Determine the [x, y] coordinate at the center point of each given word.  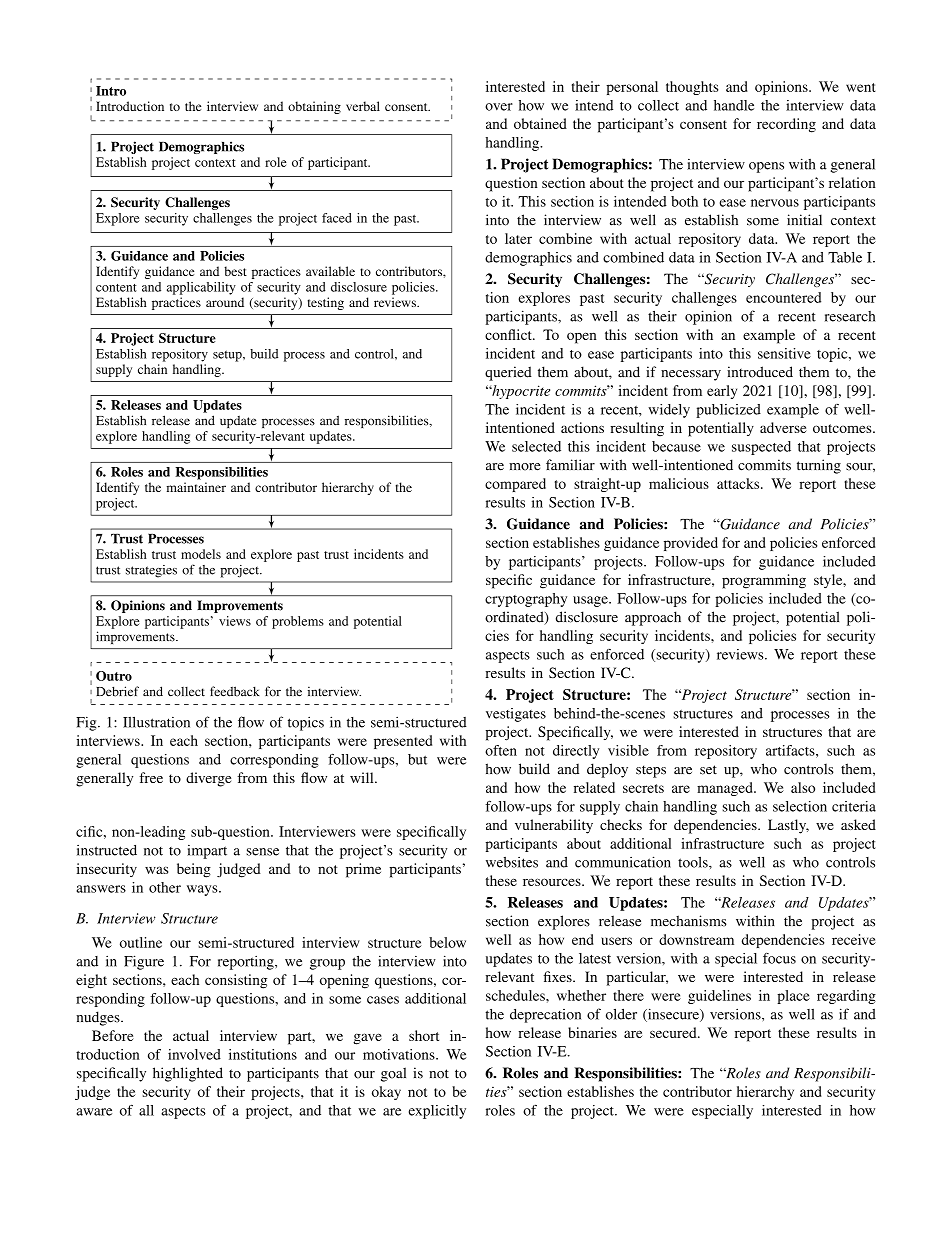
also [803, 787]
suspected [761, 448]
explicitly [437, 1112]
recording [786, 125]
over [499, 107]
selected [536, 446]
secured [674, 1032]
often [501, 750]
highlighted [188, 1074]
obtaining [314, 107]
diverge [208, 779]
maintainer [196, 487]
